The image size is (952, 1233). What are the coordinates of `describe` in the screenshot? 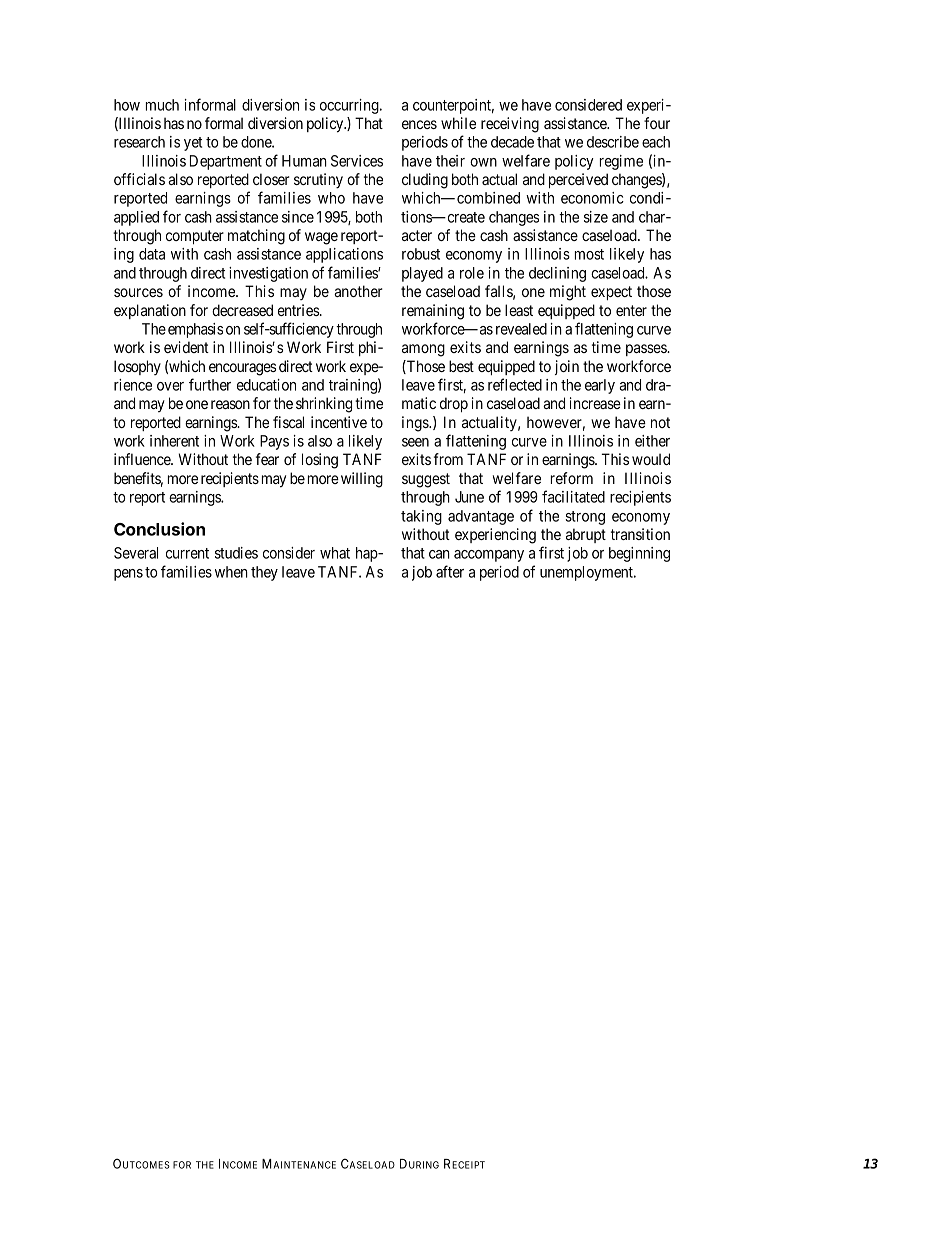 It's located at (613, 142).
